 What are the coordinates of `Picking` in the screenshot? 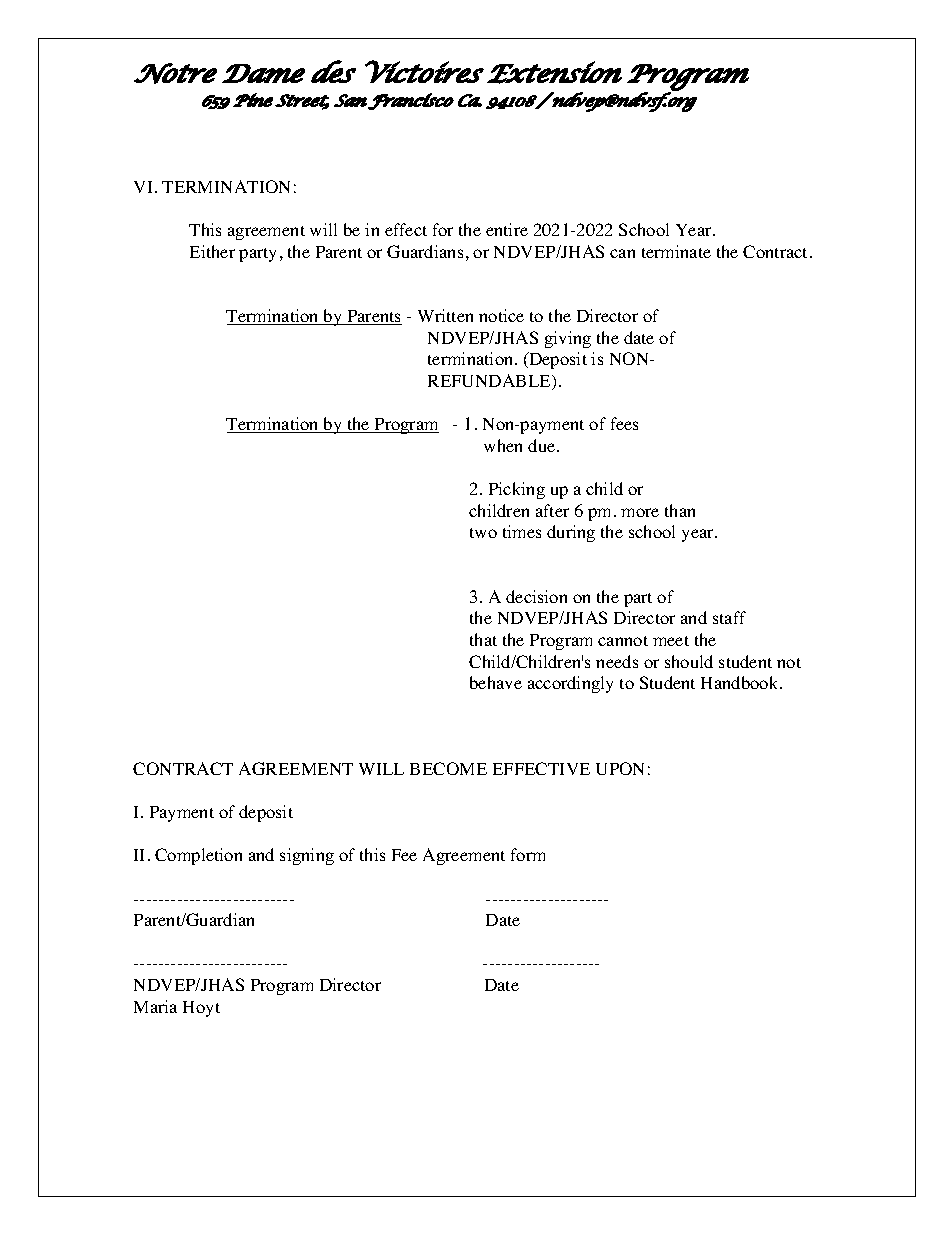 It's located at (517, 490).
